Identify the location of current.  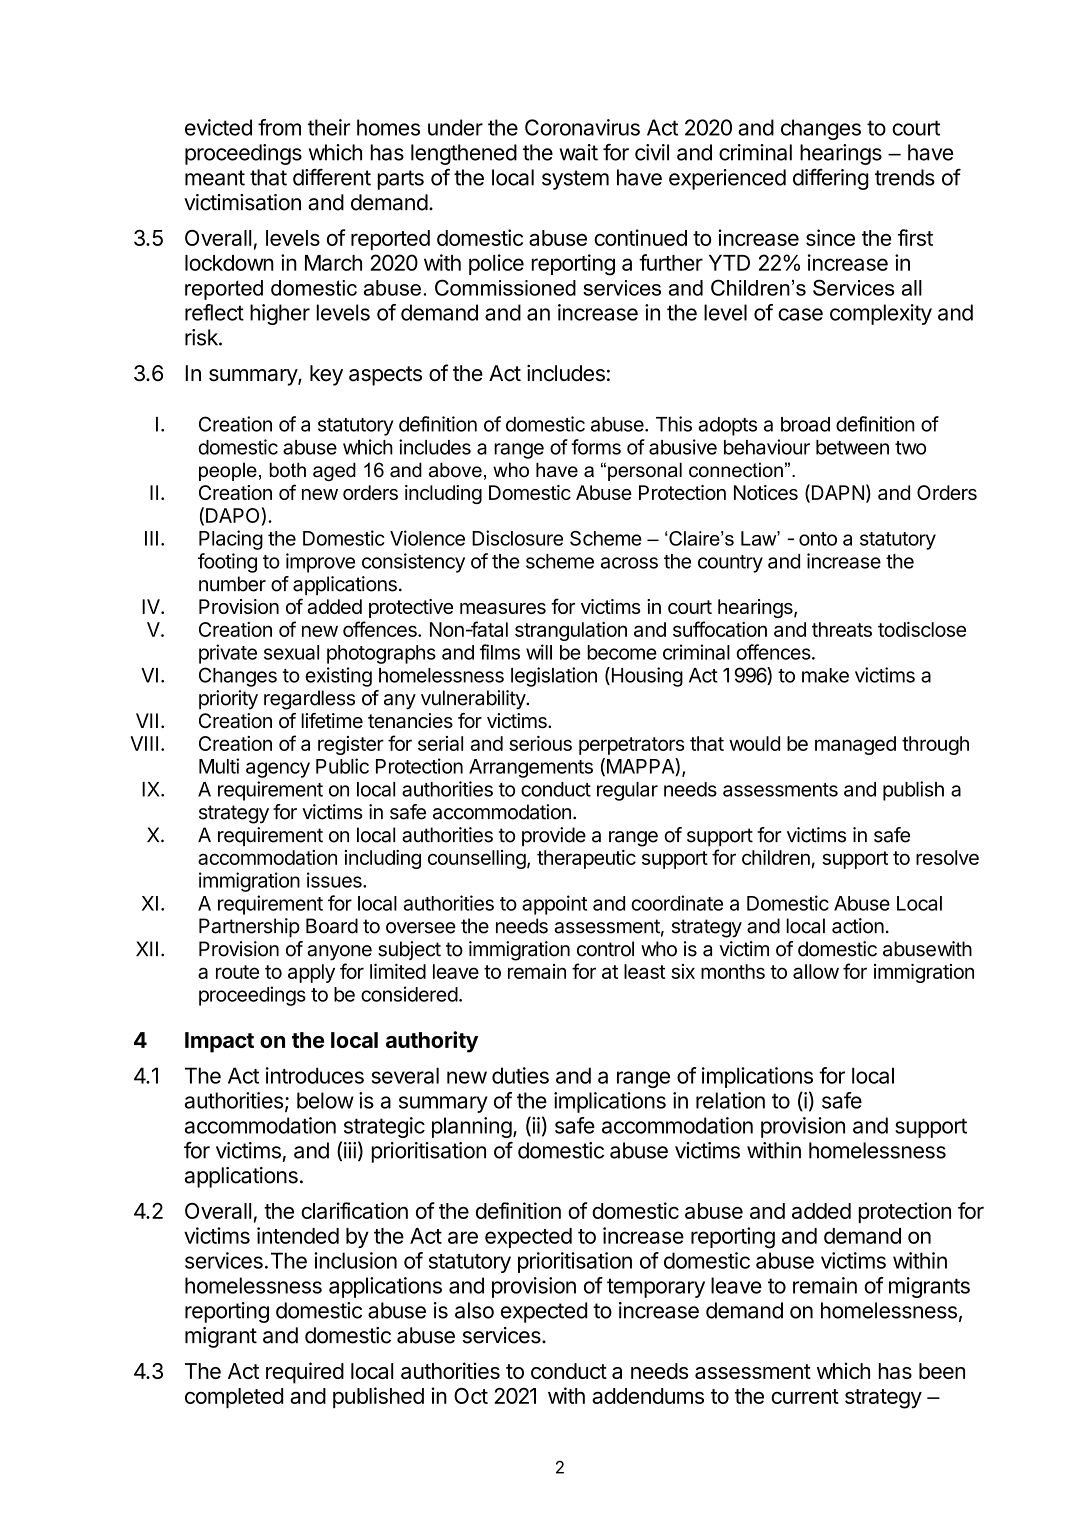
(805, 1396).
